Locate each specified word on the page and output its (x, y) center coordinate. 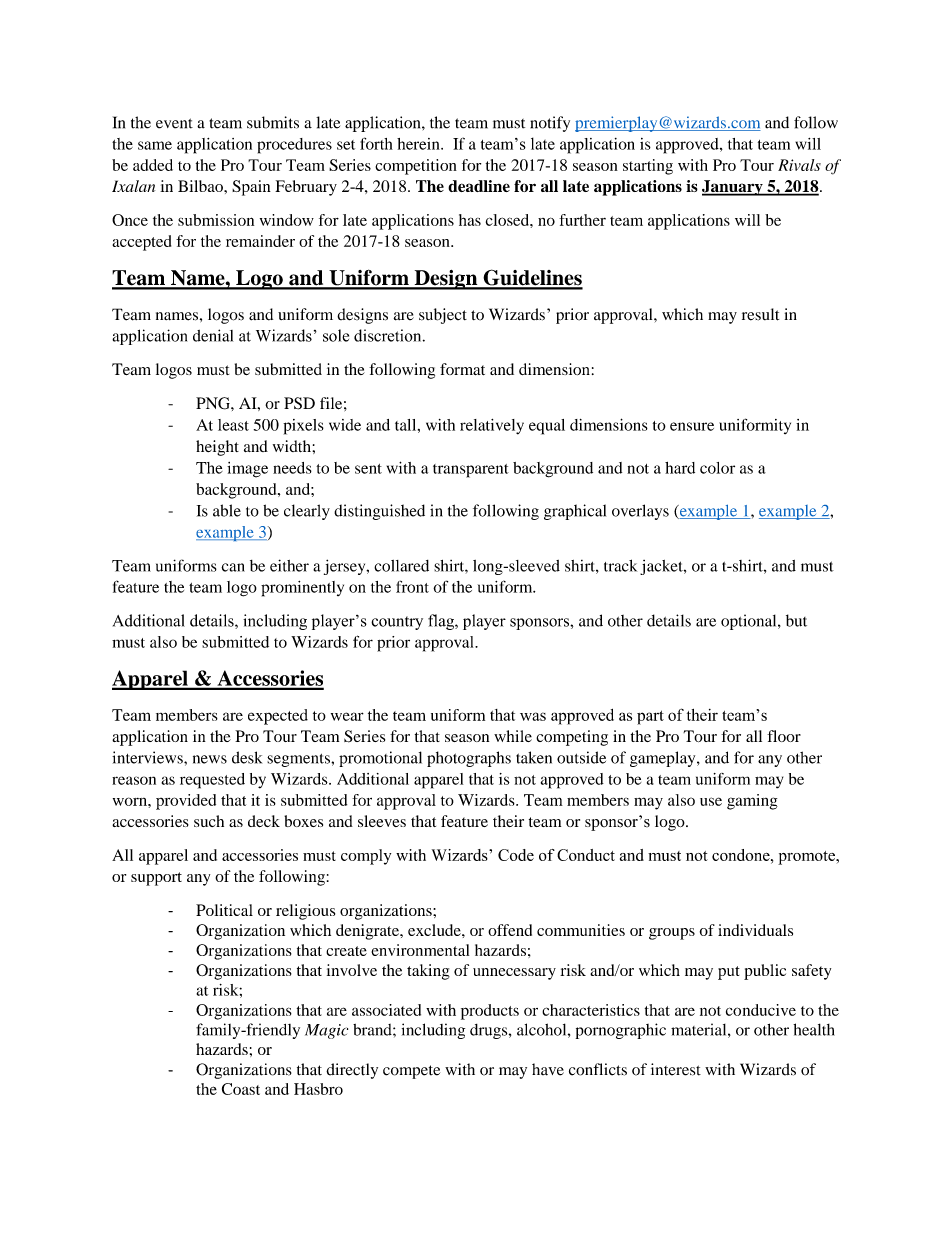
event (174, 123)
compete (411, 1072)
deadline (479, 186)
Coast (241, 1089)
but (796, 620)
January (733, 188)
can (233, 567)
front (412, 586)
